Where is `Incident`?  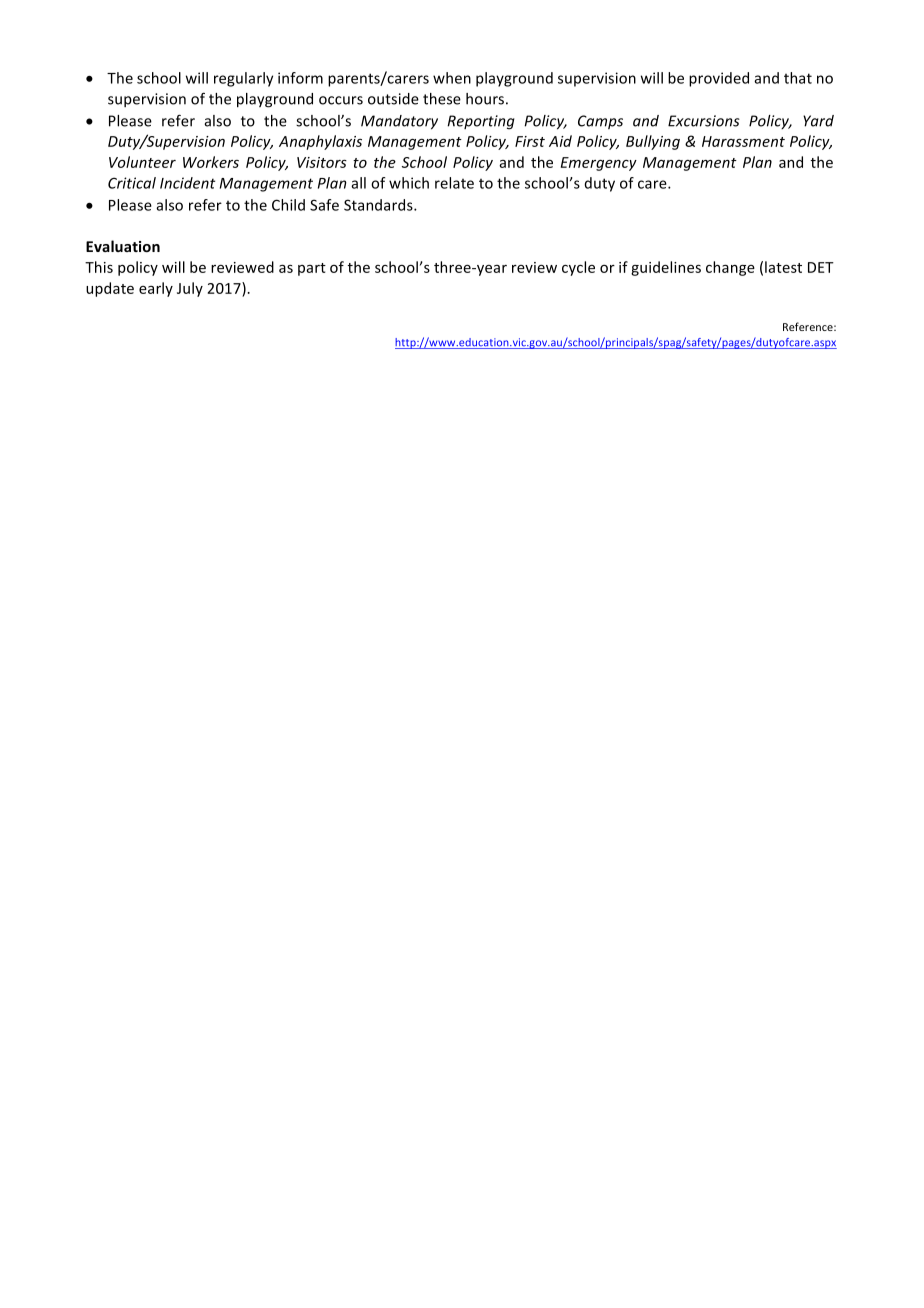 Incident is located at coordinates (187, 183).
